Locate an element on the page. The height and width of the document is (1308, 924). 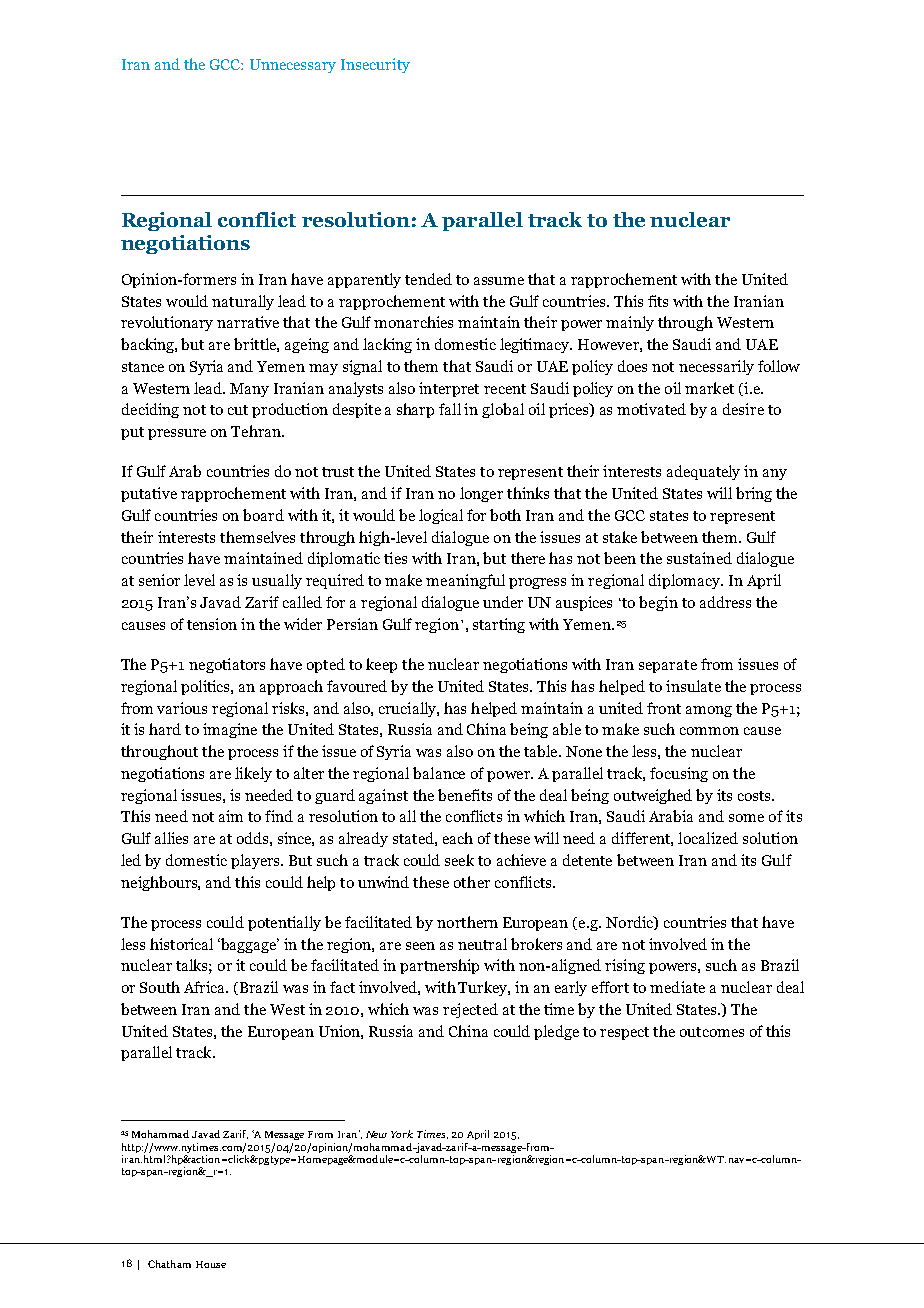
York is located at coordinates (402, 1134).
